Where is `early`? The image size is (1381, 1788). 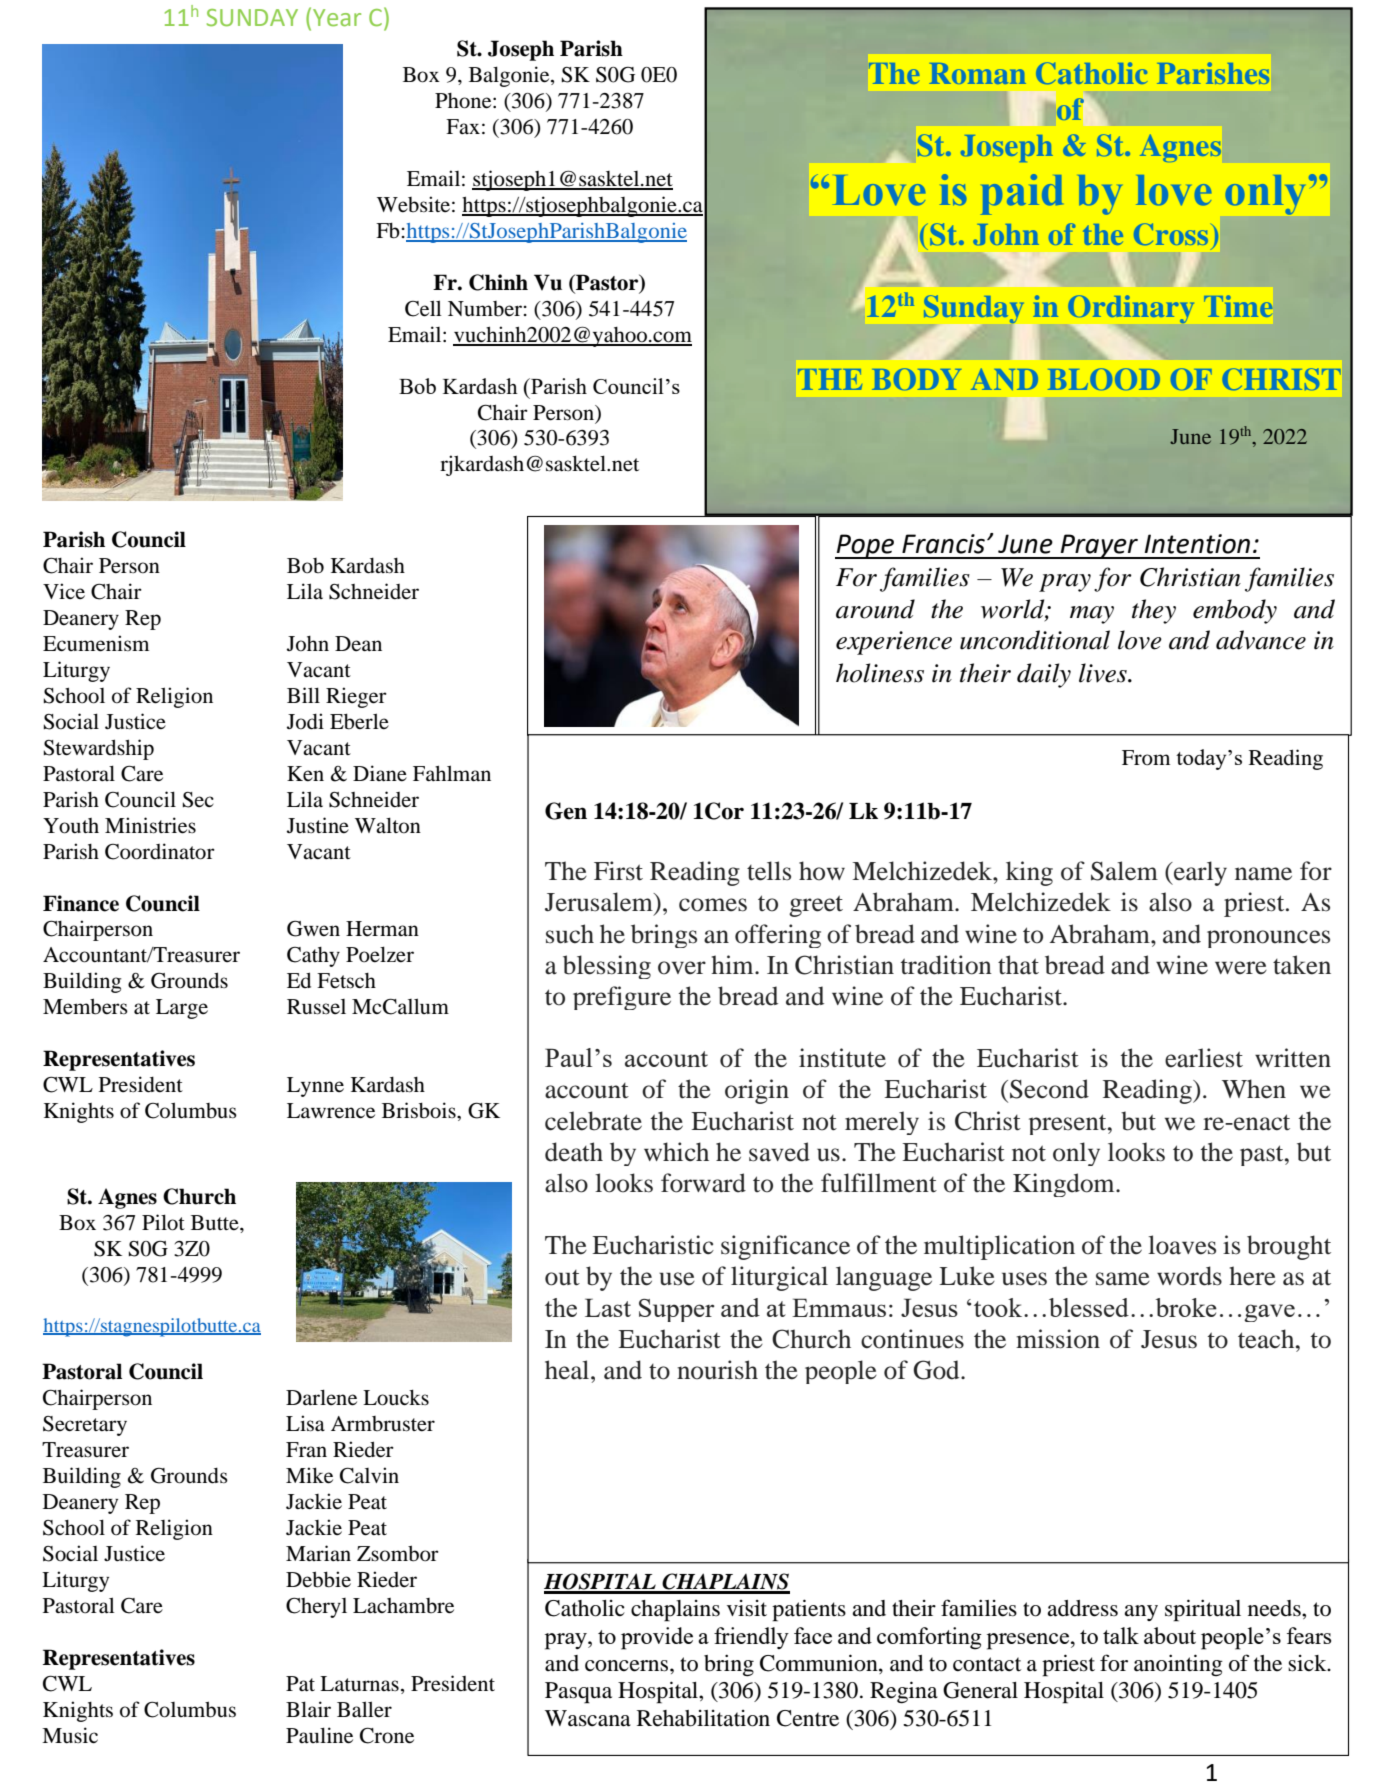
early is located at coordinates (1199, 873).
